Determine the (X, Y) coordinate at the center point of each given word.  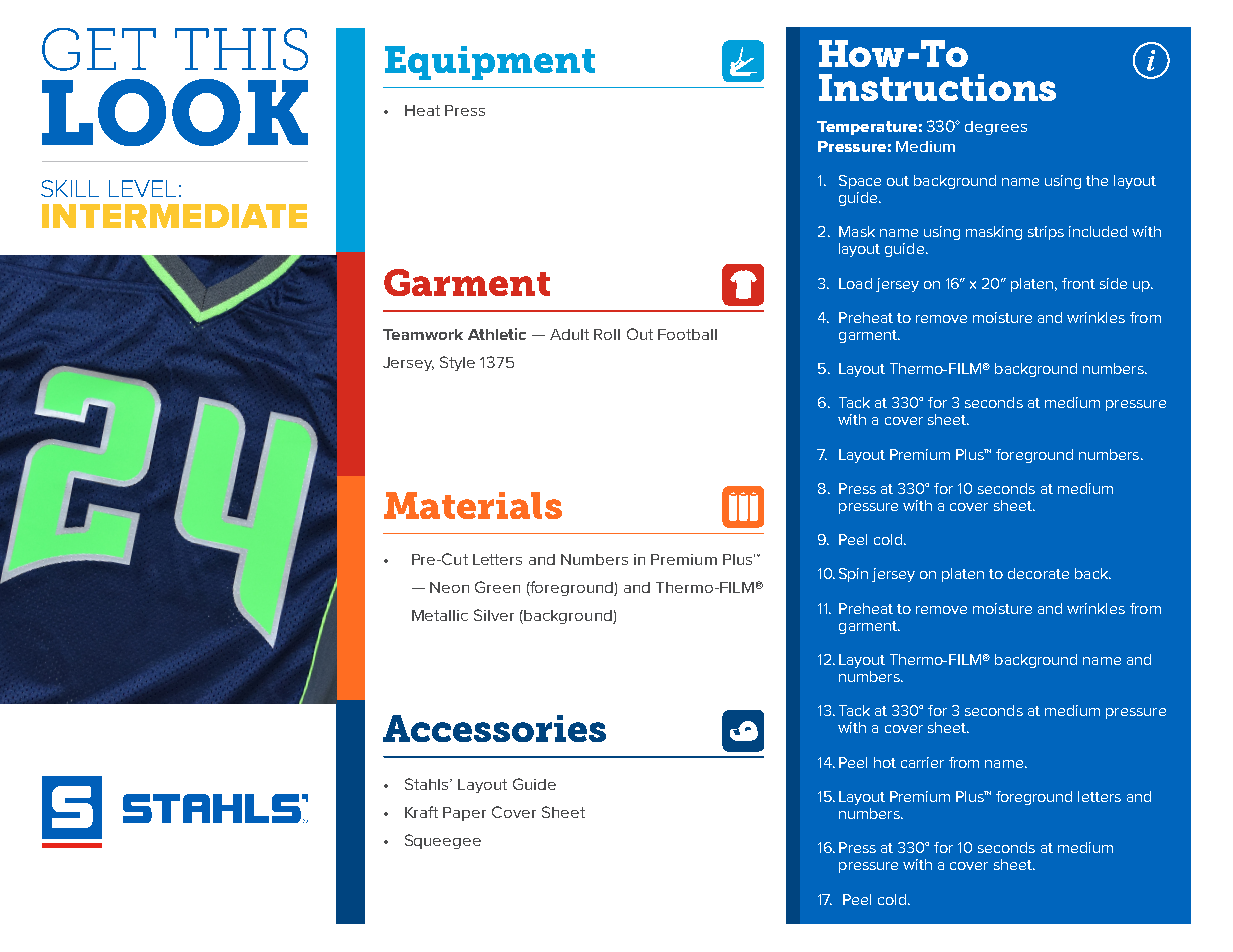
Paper (464, 814)
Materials (473, 505)
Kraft (421, 812)
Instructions (937, 87)
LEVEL (142, 188)
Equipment (490, 63)
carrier (922, 762)
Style (457, 363)
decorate (1038, 573)
